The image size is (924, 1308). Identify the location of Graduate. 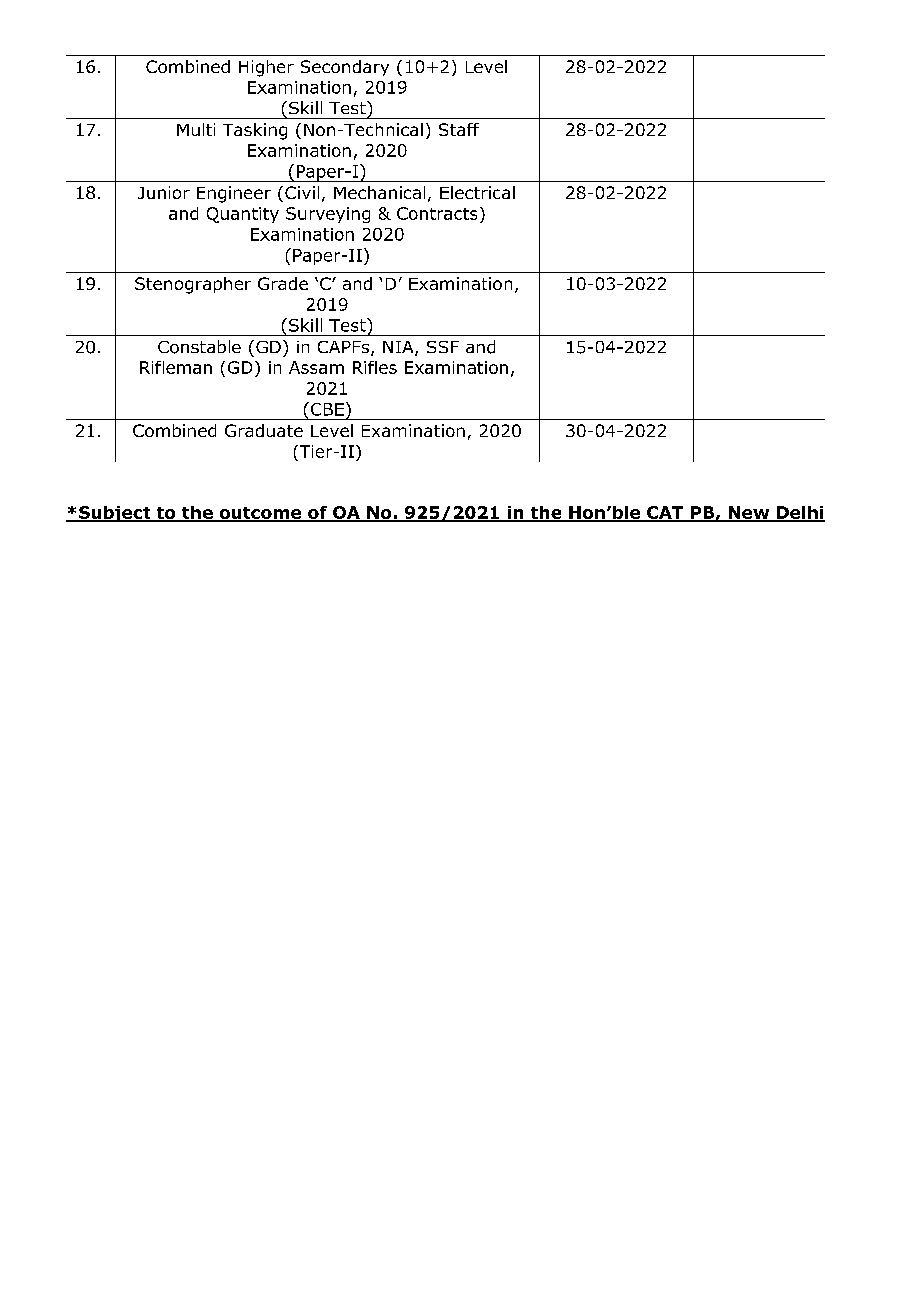
(264, 430).
